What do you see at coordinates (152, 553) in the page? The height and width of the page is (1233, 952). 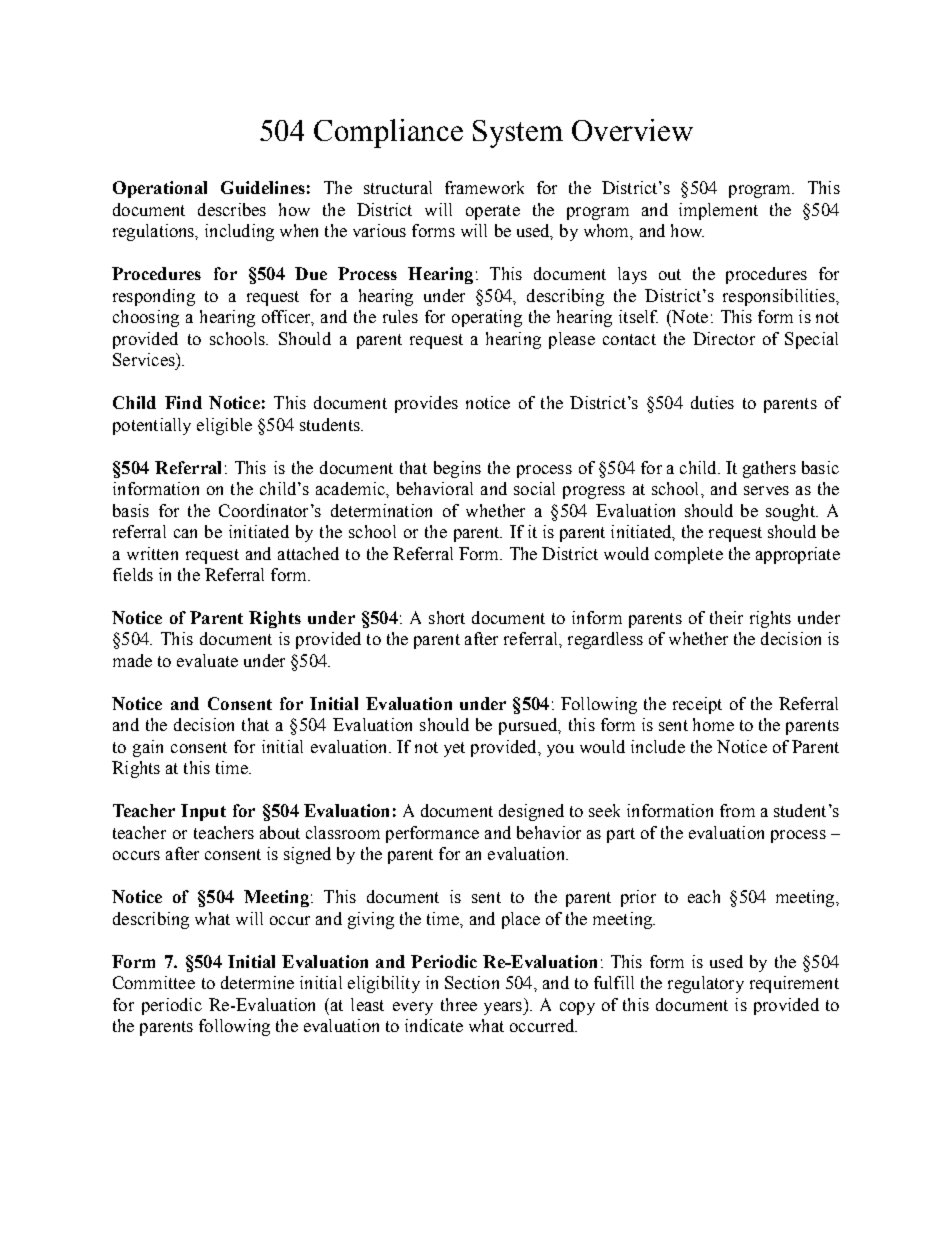 I see `written` at bounding box center [152, 553].
